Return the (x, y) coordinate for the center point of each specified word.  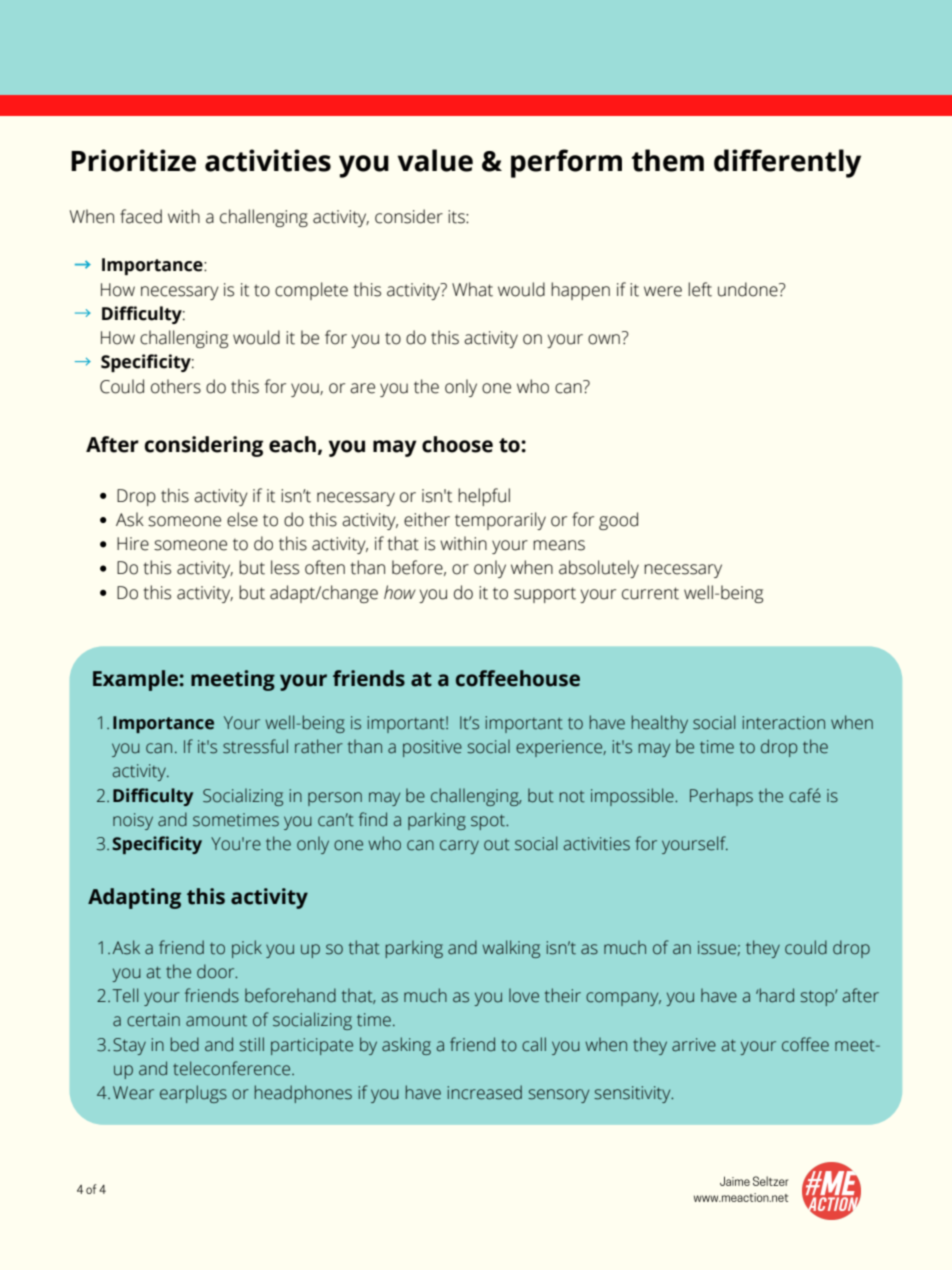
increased (485, 1092)
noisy (133, 821)
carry (459, 847)
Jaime (735, 1181)
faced (141, 216)
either (427, 519)
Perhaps (721, 797)
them (668, 160)
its (457, 217)
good (618, 521)
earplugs (193, 1094)
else (242, 519)
